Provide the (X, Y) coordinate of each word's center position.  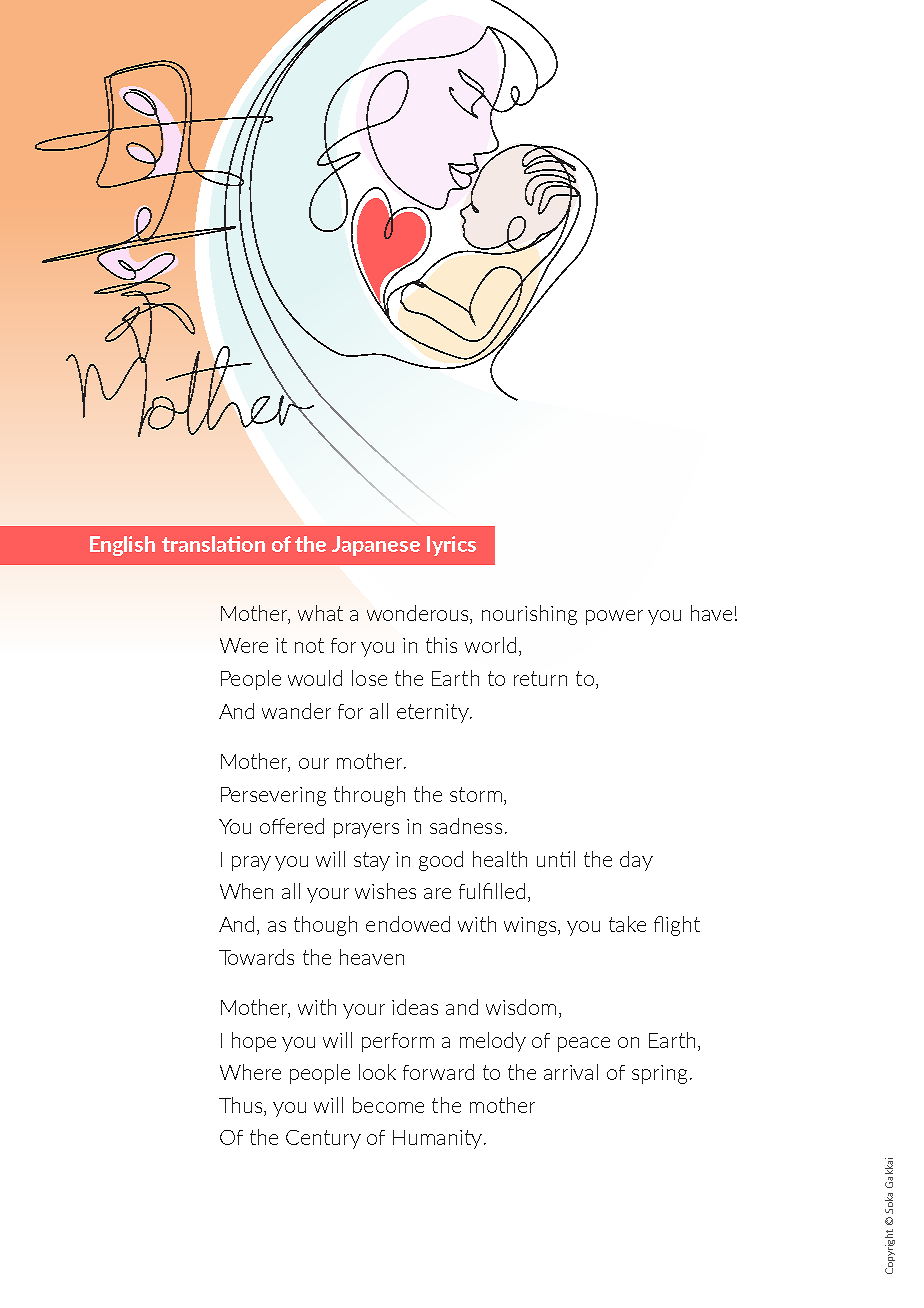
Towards (256, 957)
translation (213, 544)
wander (296, 711)
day (636, 861)
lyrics (451, 546)
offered (292, 826)
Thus (242, 1105)
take (627, 924)
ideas (415, 1007)
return (540, 678)
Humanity (437, 1139)
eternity (434, 713)
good (441, 861)
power (614, 617)
